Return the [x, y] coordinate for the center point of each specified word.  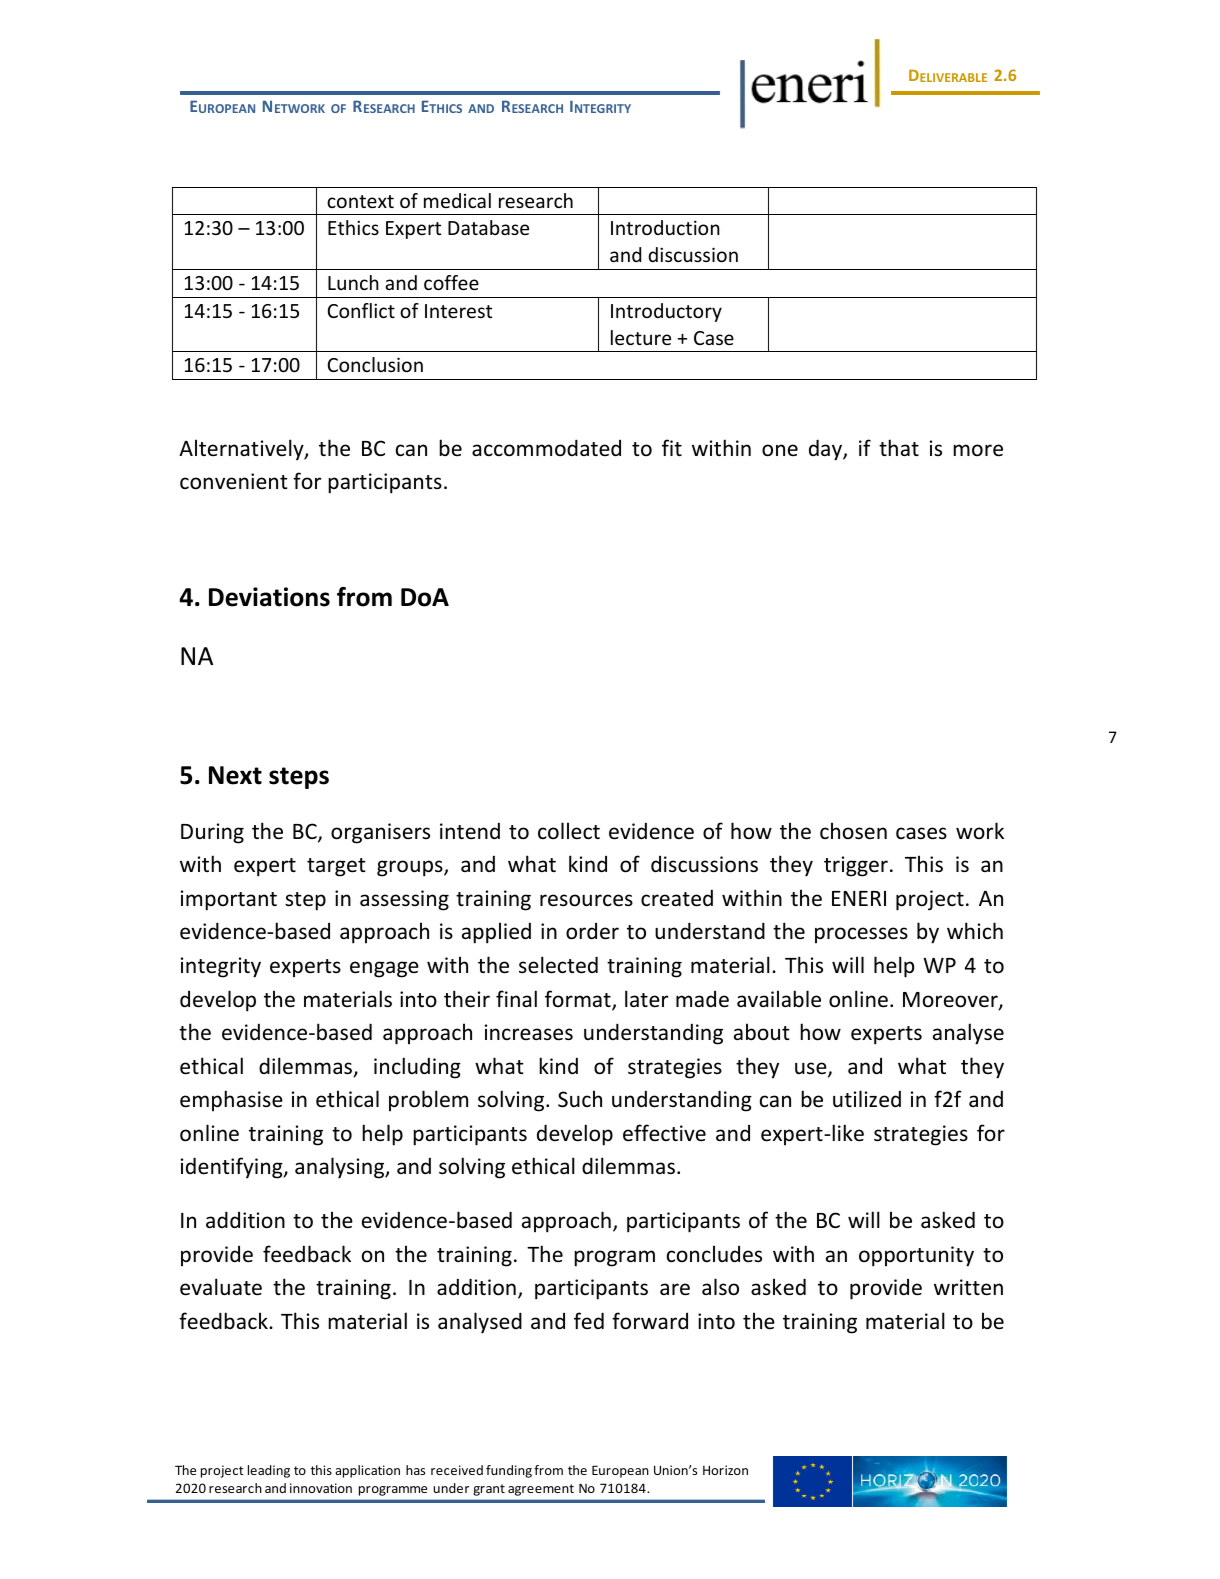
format [579, 1000]
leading [269, 1471]
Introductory [666, 312]
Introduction [665, 227]
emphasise [231, 1100]
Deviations [269, 597]
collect [569, 831]
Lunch [353, 282]
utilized [867, 1099]
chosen [853, 831]
